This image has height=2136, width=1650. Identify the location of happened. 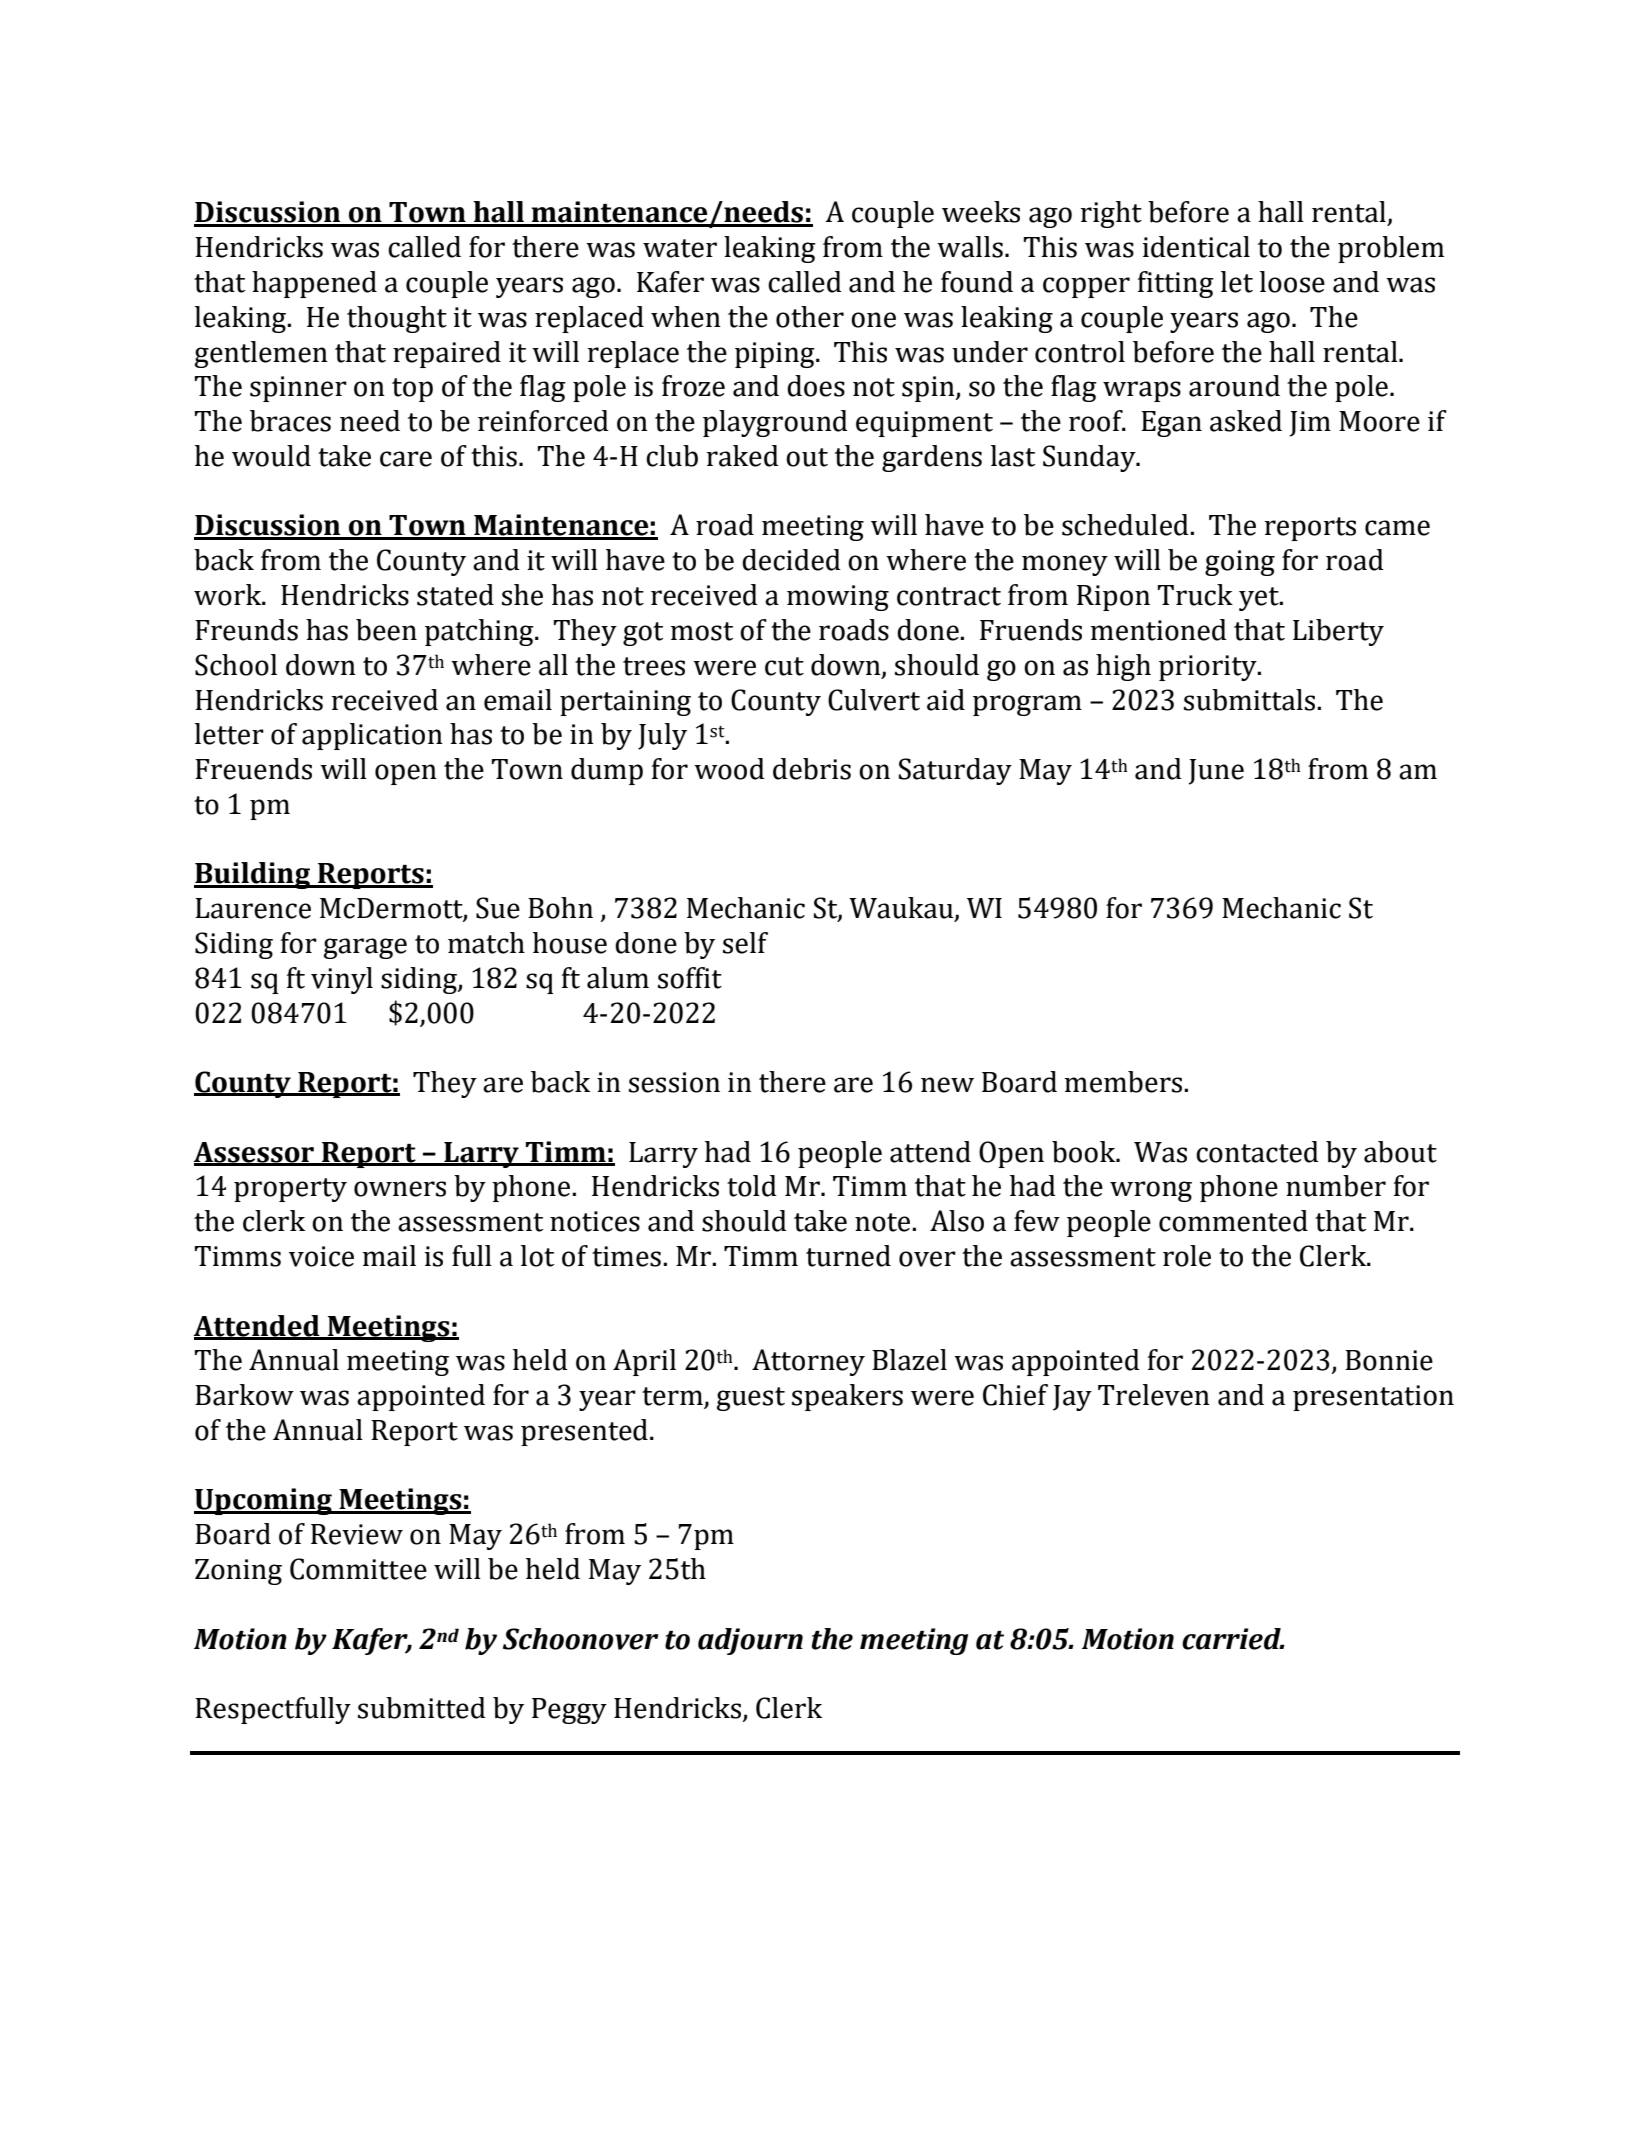
(314, 284).
